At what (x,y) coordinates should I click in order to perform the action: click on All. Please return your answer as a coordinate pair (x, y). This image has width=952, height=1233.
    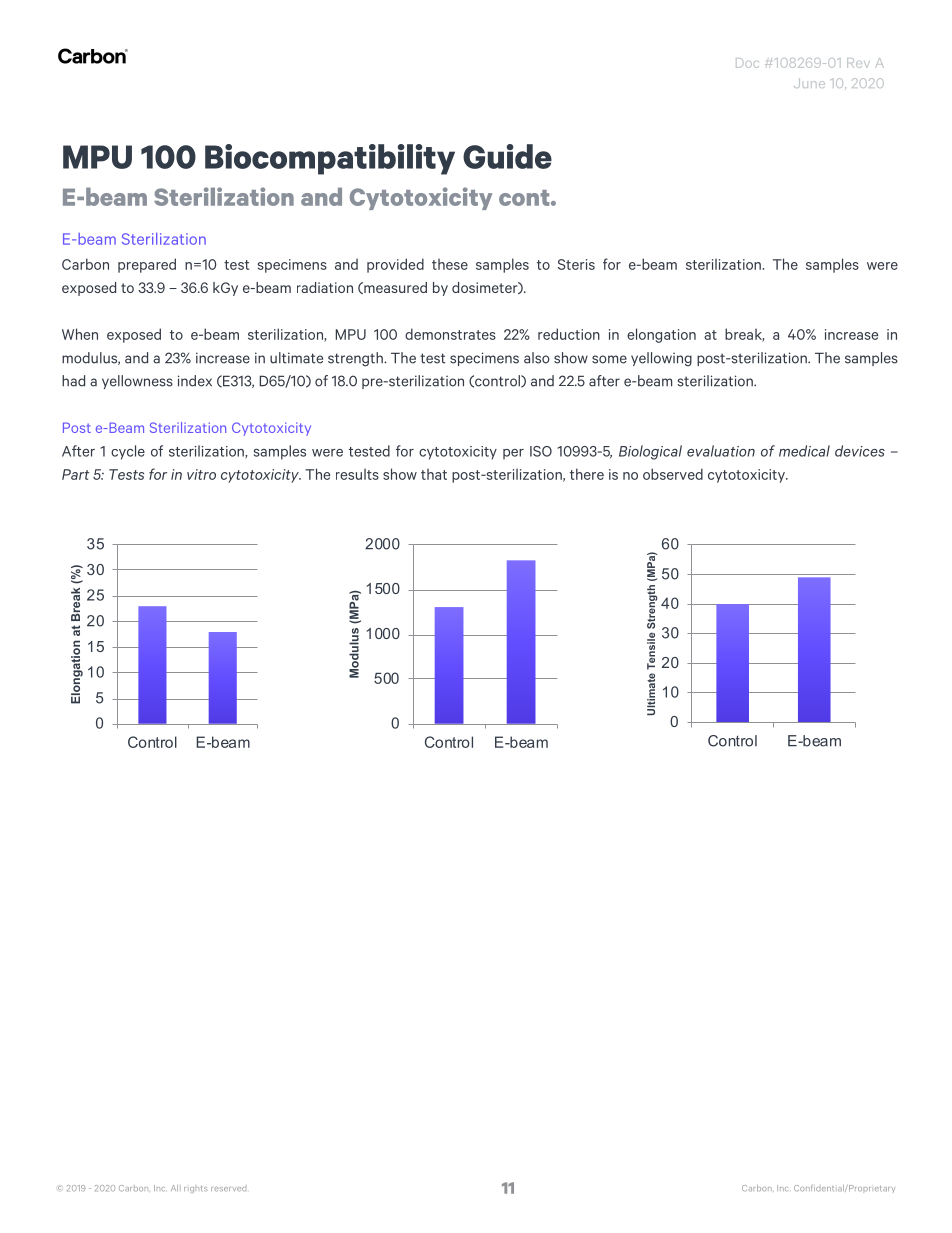
    Looking at the image, I should click on (176, 1188).
